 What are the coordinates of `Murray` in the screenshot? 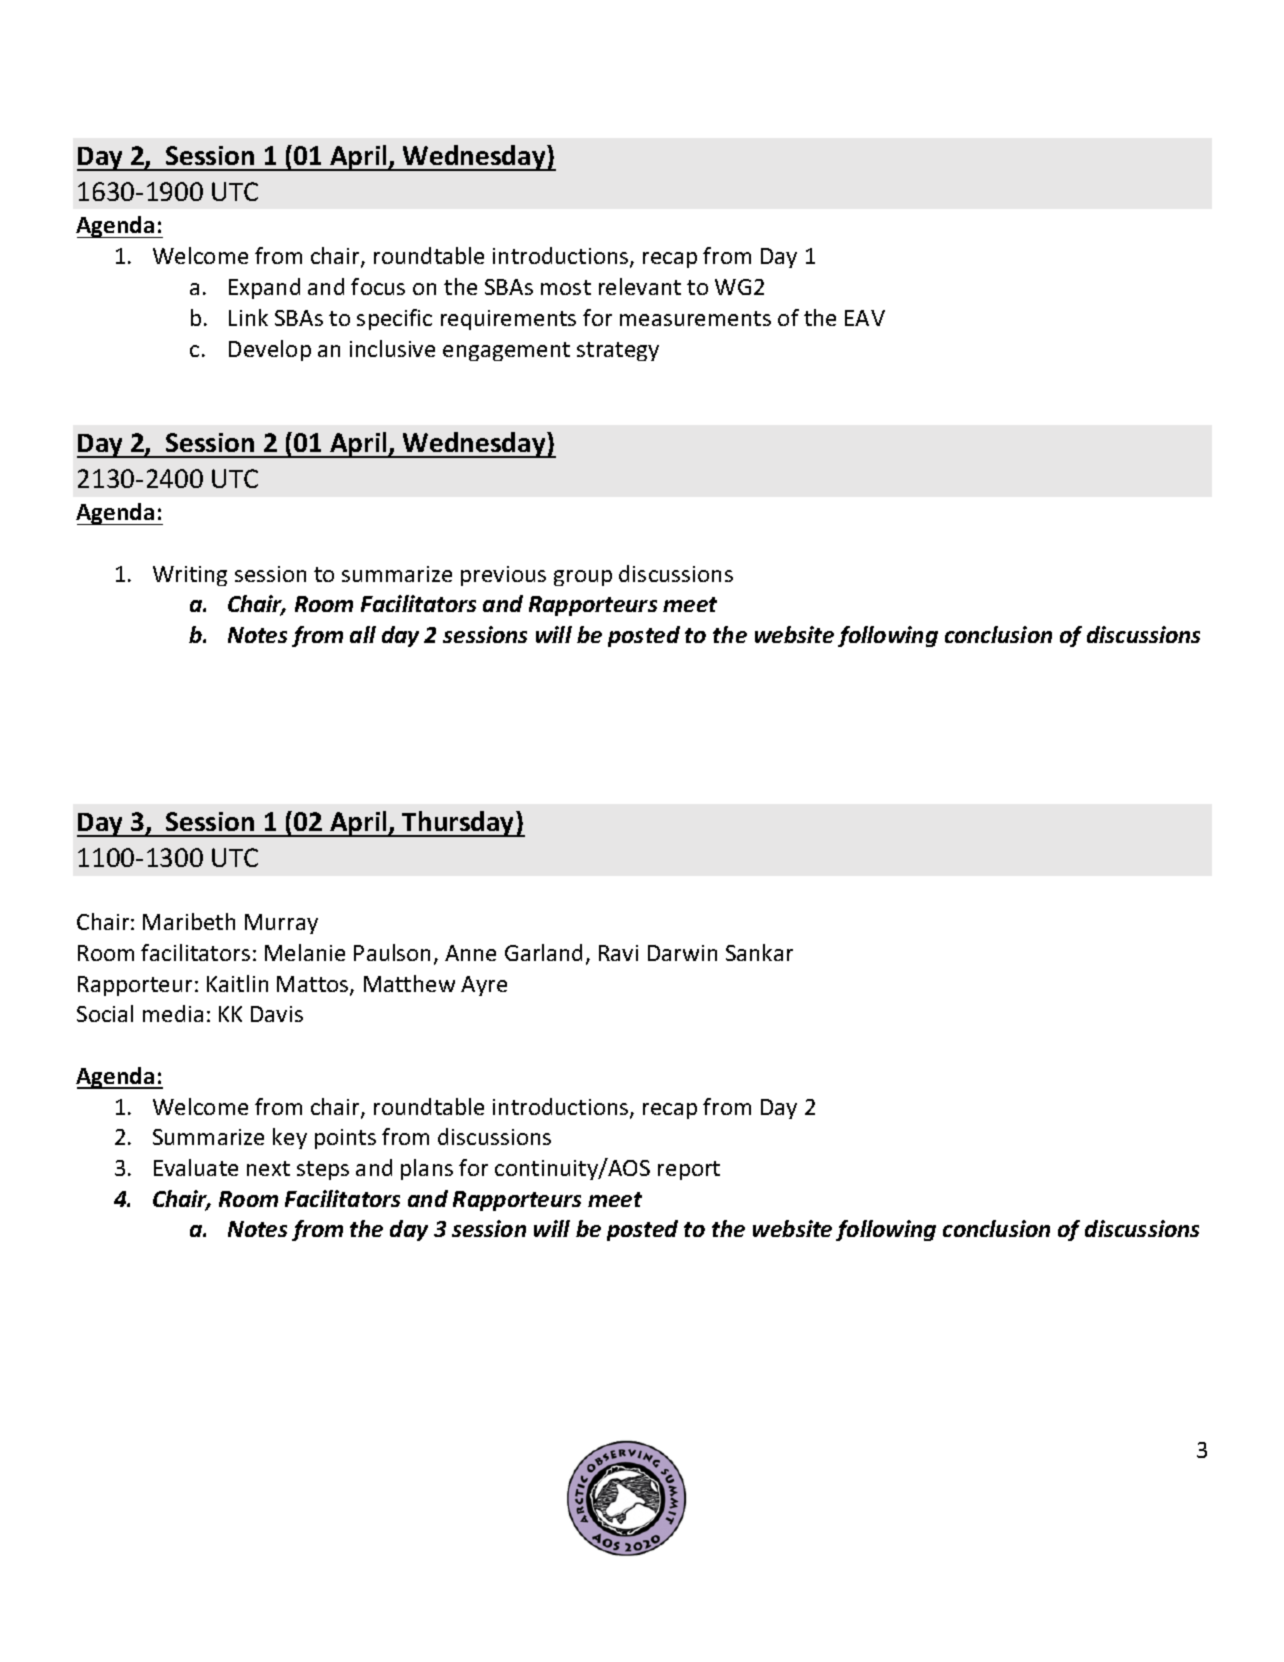 It's located at (281, 924).
